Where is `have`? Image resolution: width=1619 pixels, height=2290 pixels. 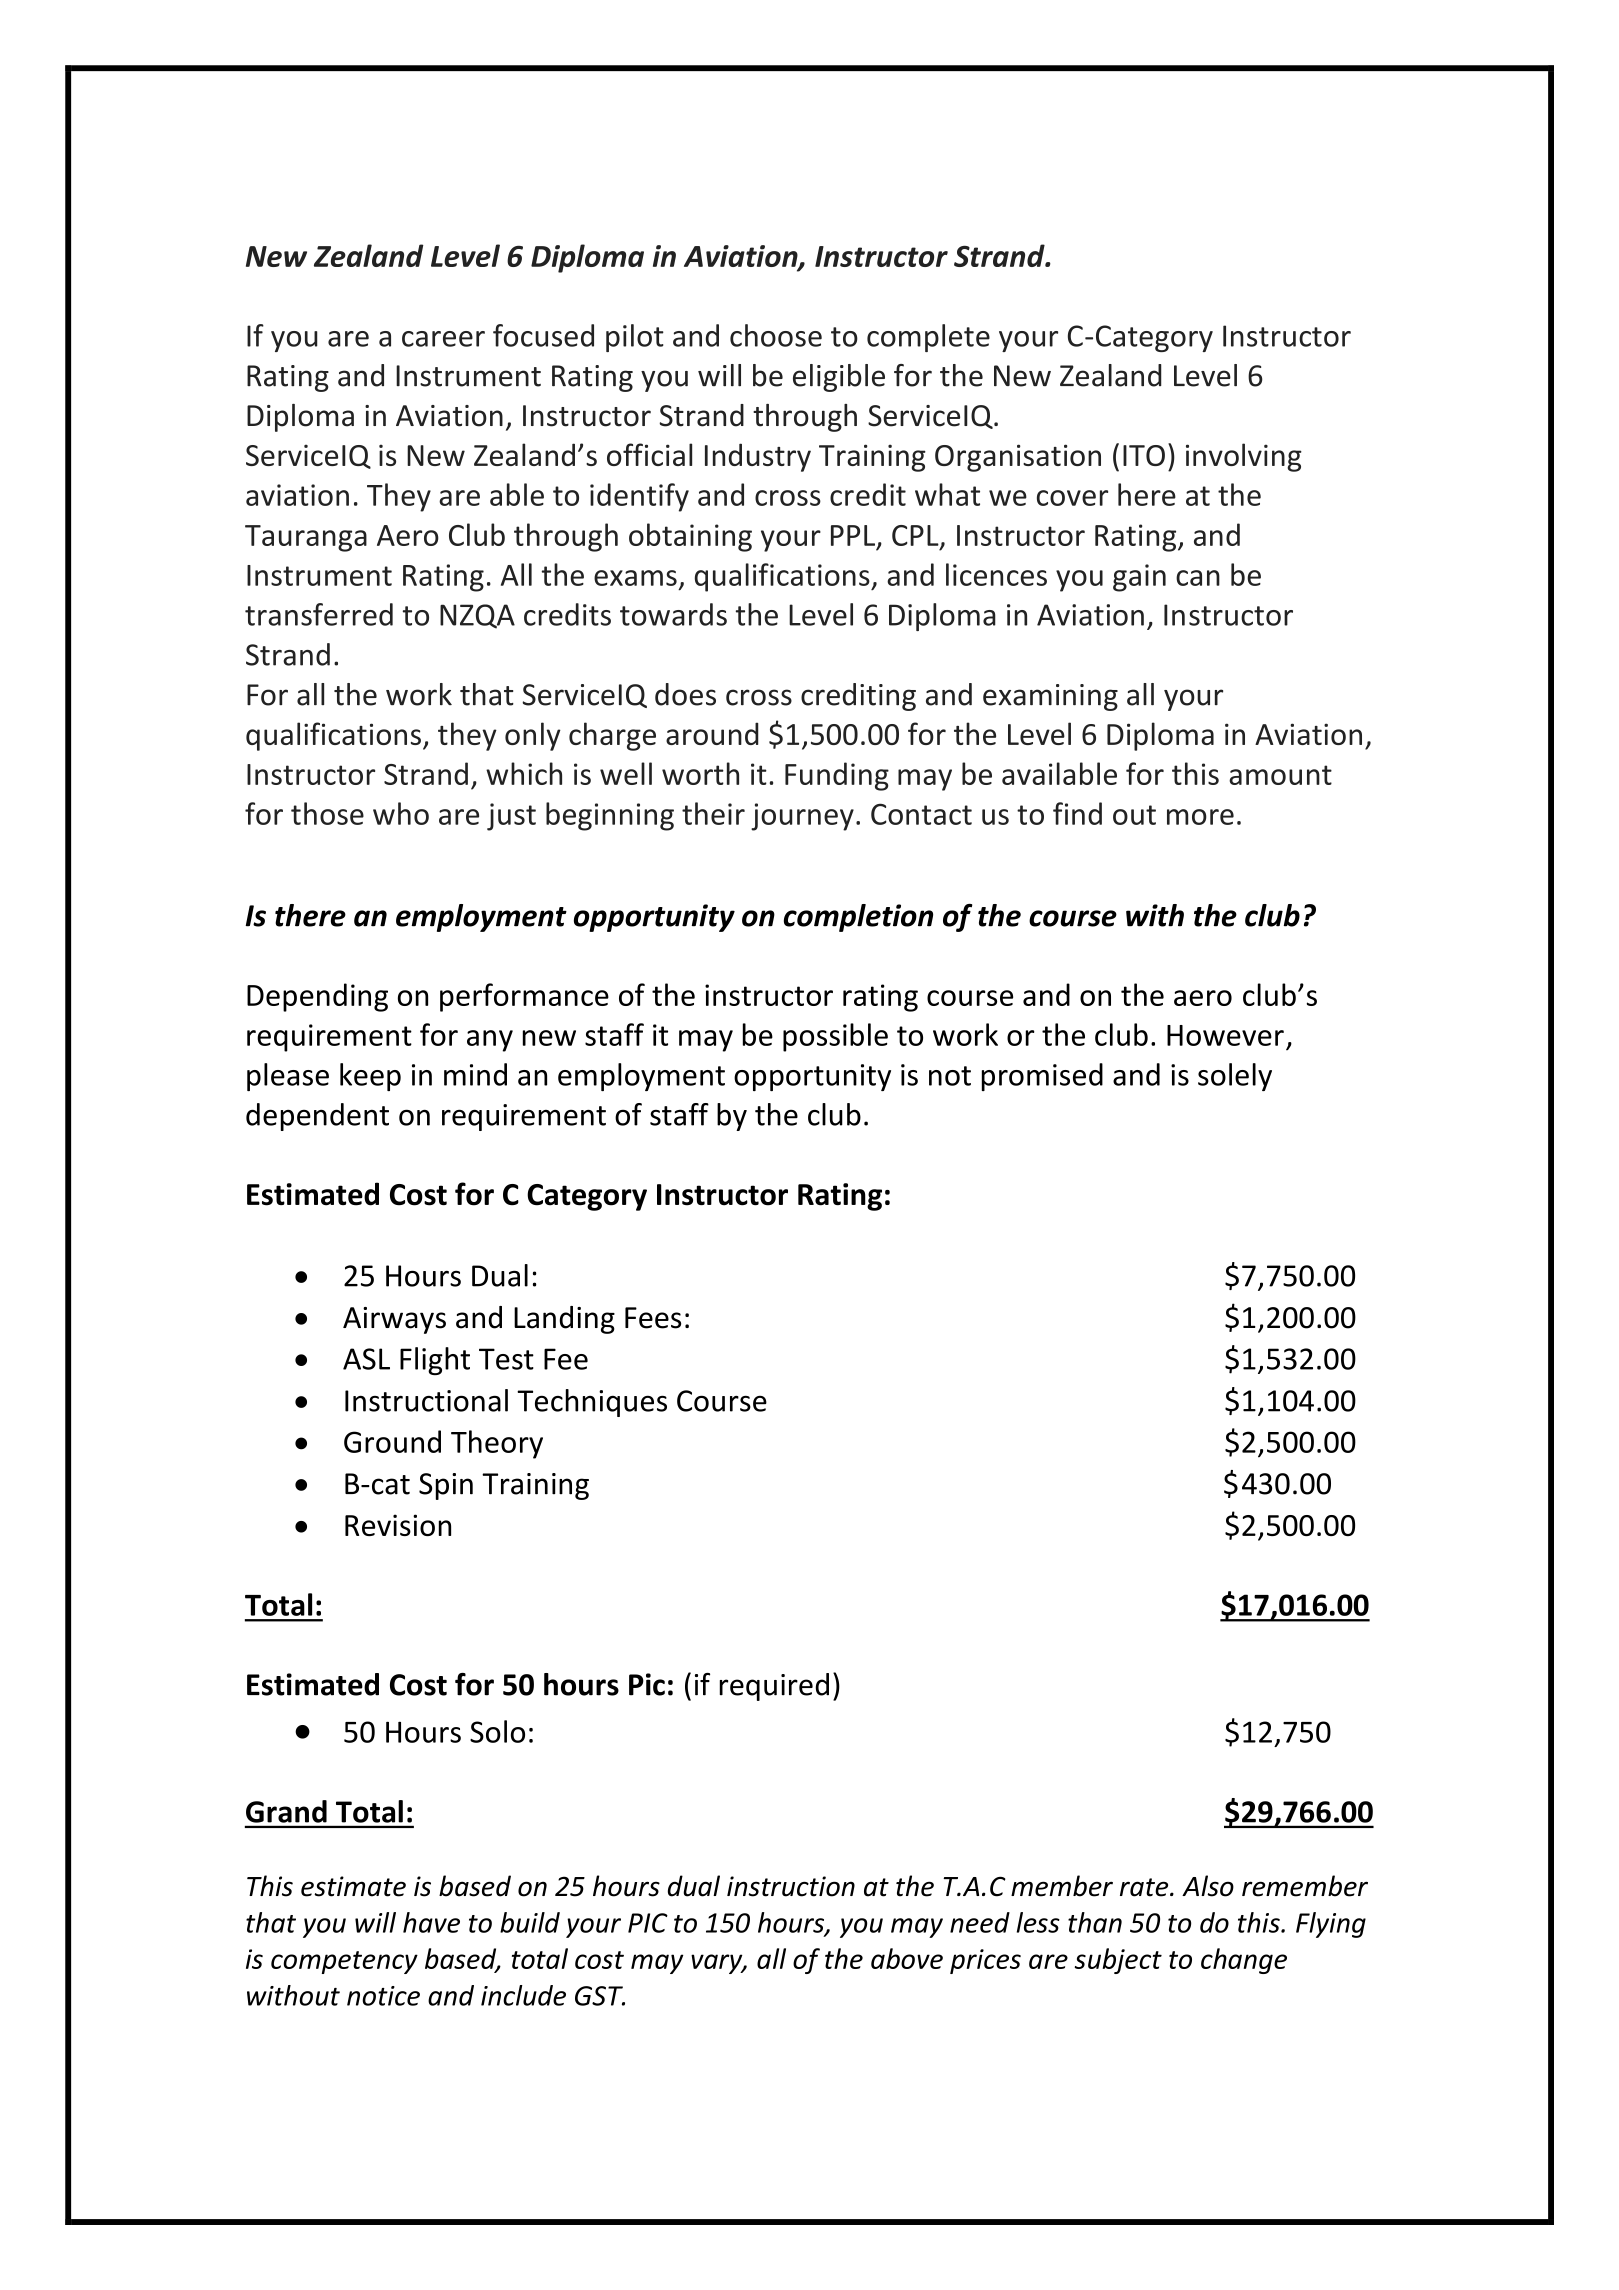 have is located at coordinates (431, 1922).
